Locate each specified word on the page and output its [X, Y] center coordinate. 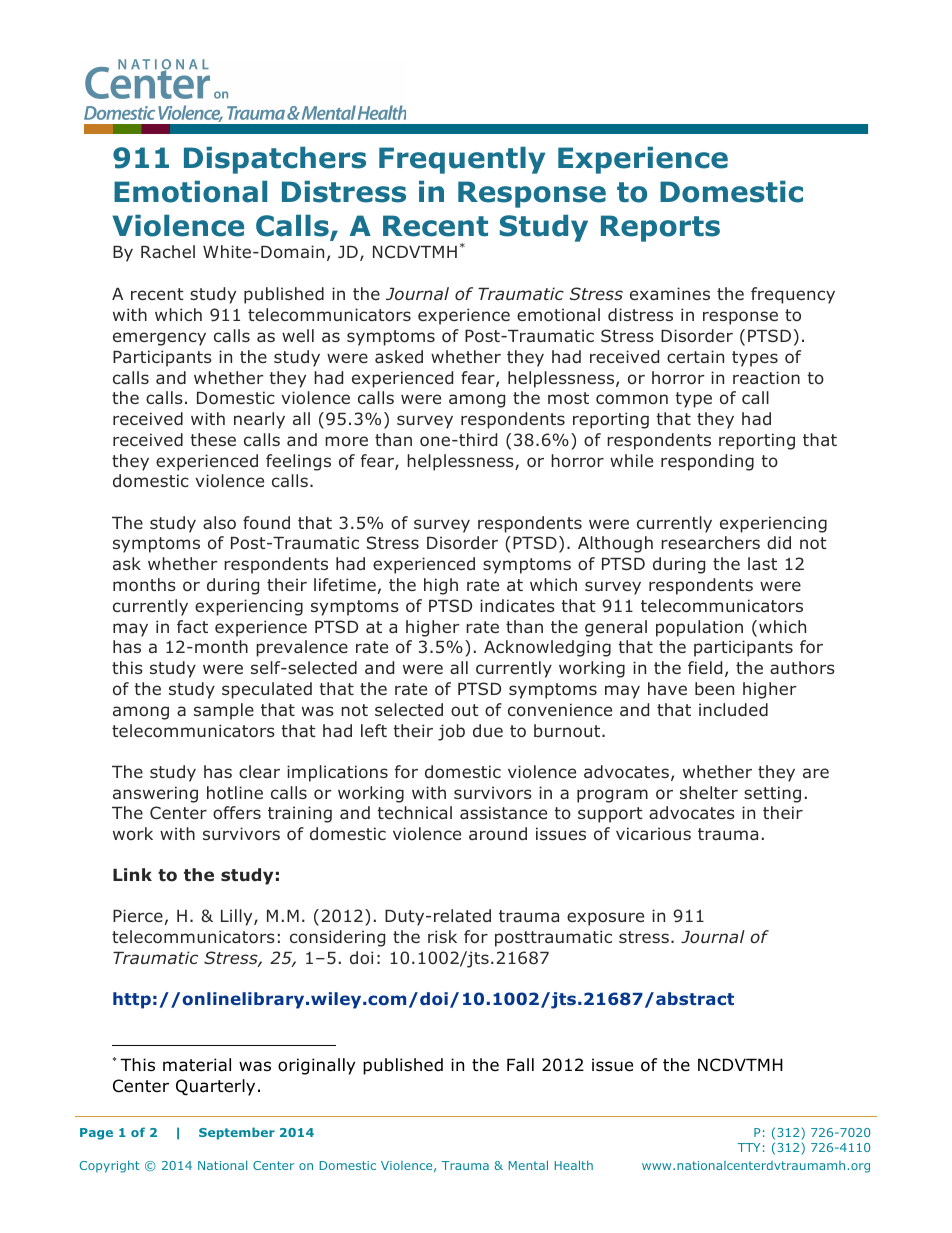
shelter [709, 792]
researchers [710, 542]
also [219, 523]
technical [414, 812]
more [346, 441]
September [237, 1133]
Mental [528, 1165]
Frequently [462, 160]
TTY [749, 1147]
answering [155, 794]
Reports [660, 228]
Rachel [168, 251]
